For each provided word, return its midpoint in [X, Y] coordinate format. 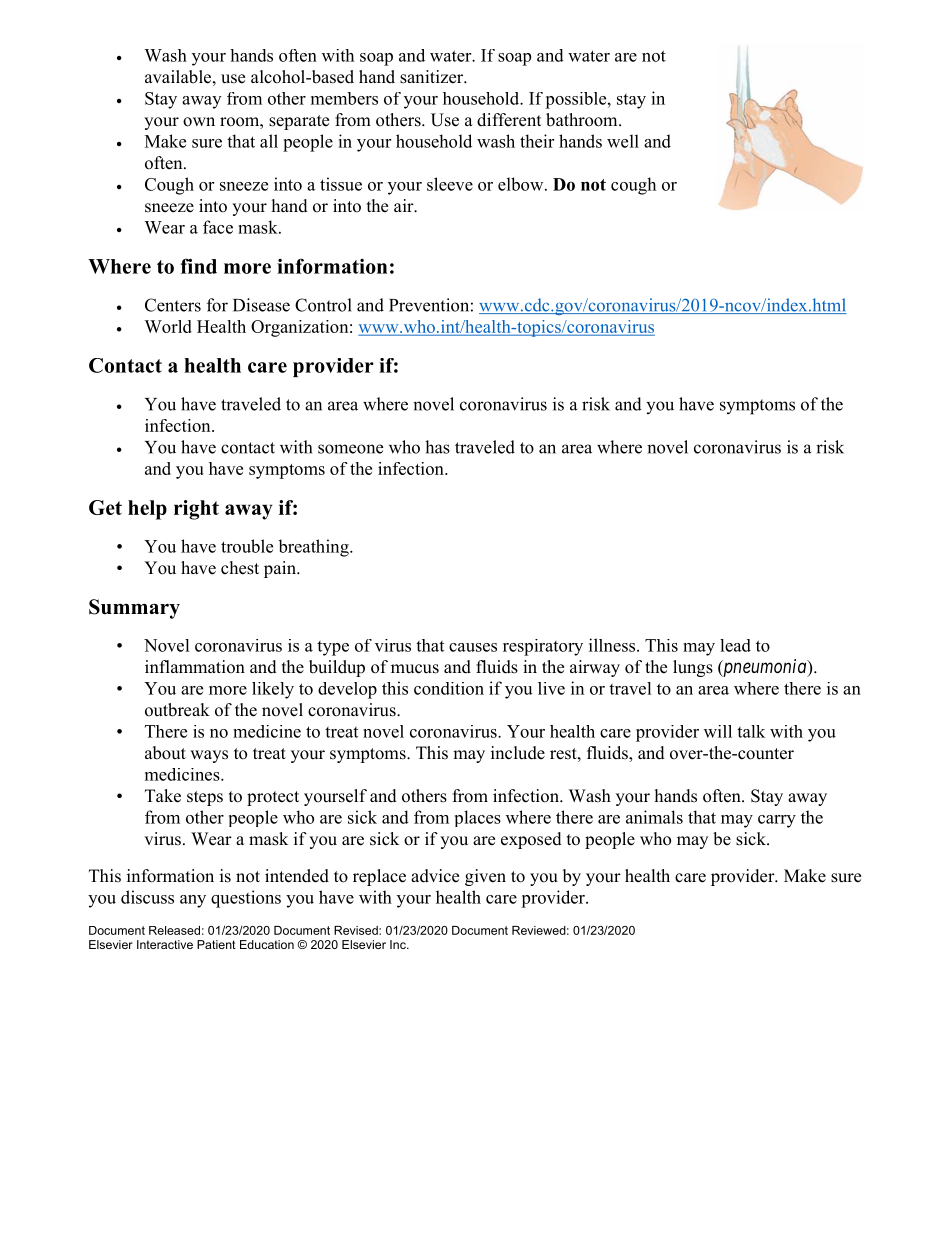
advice [435, 876]
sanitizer [433, 77]
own [199, 122]
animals [654, 817]
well [623, 141]
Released [174, 930]
